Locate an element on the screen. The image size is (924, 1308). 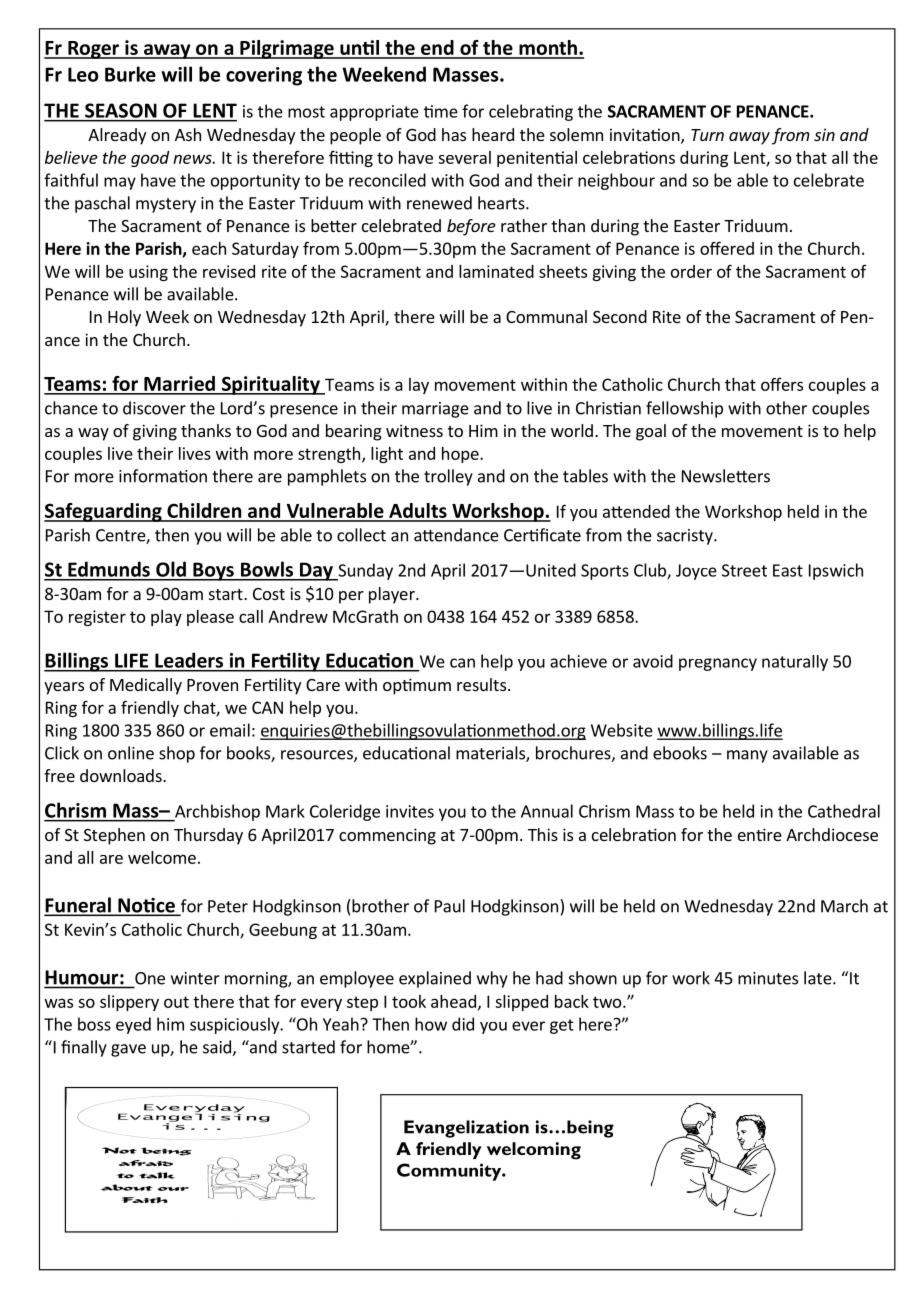
discover is located at coordinates (154, 408).
